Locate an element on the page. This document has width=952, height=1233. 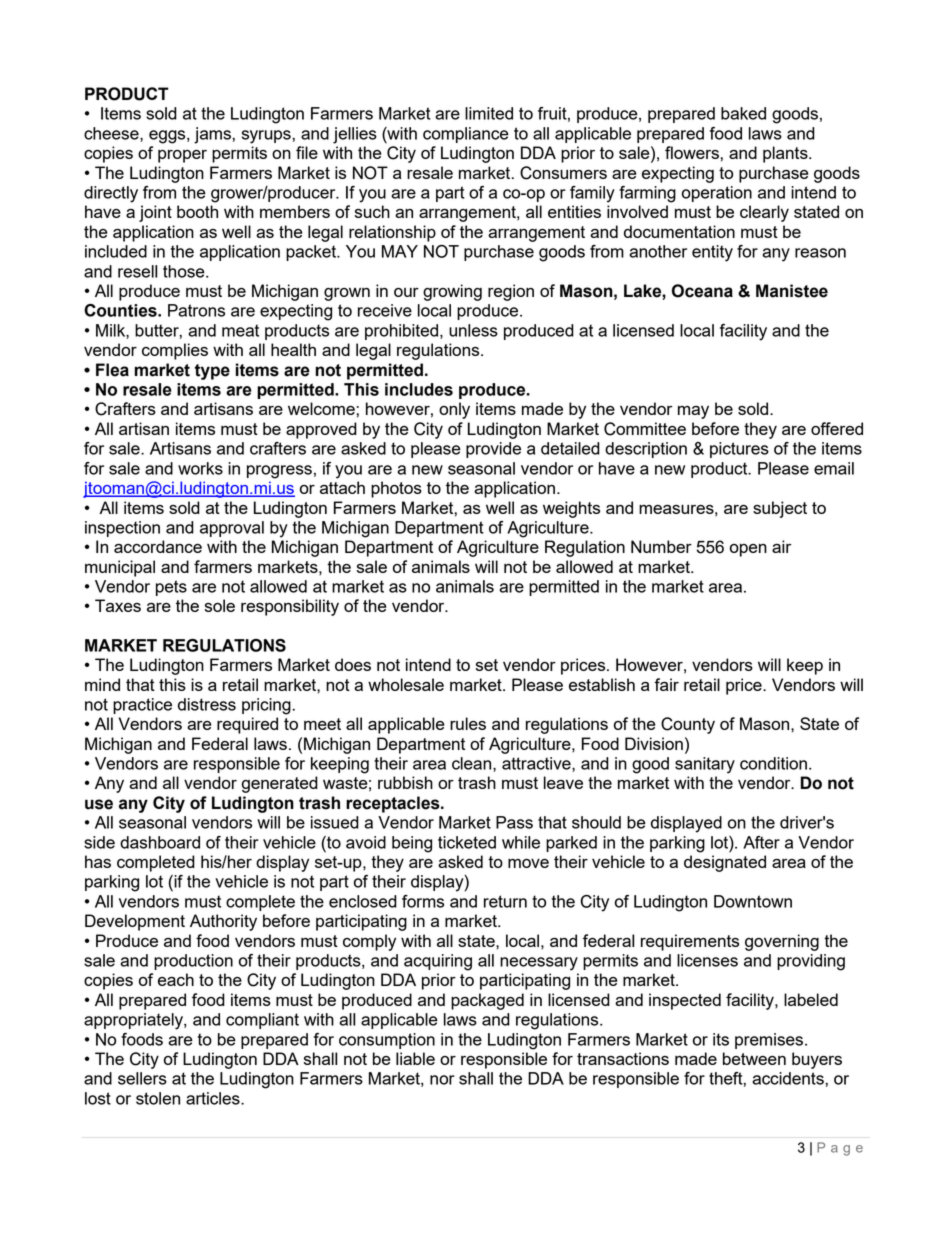
clean is located at coordinates (473, 764).
